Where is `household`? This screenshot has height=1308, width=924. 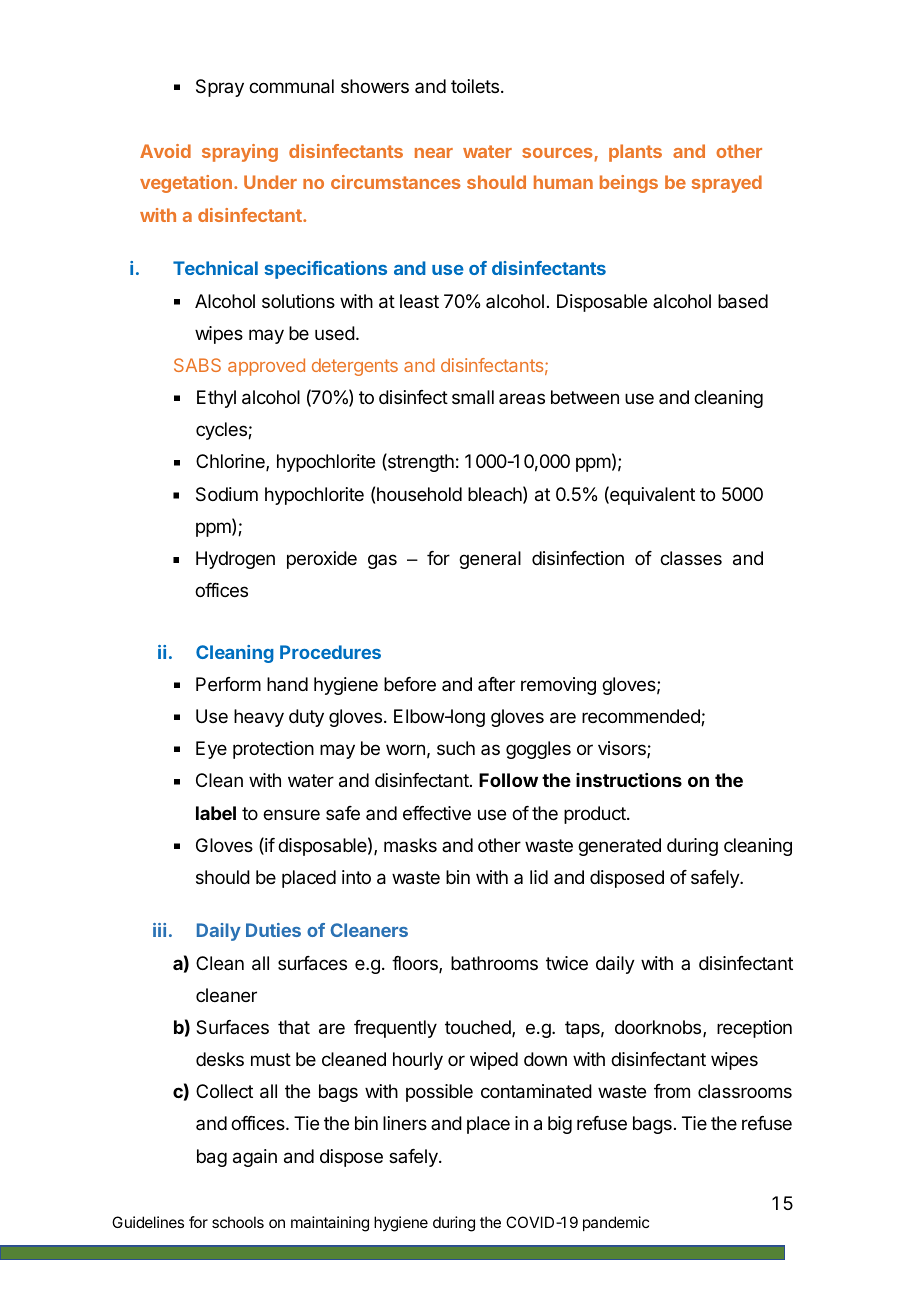
household is located at coordinates (419, 494).
